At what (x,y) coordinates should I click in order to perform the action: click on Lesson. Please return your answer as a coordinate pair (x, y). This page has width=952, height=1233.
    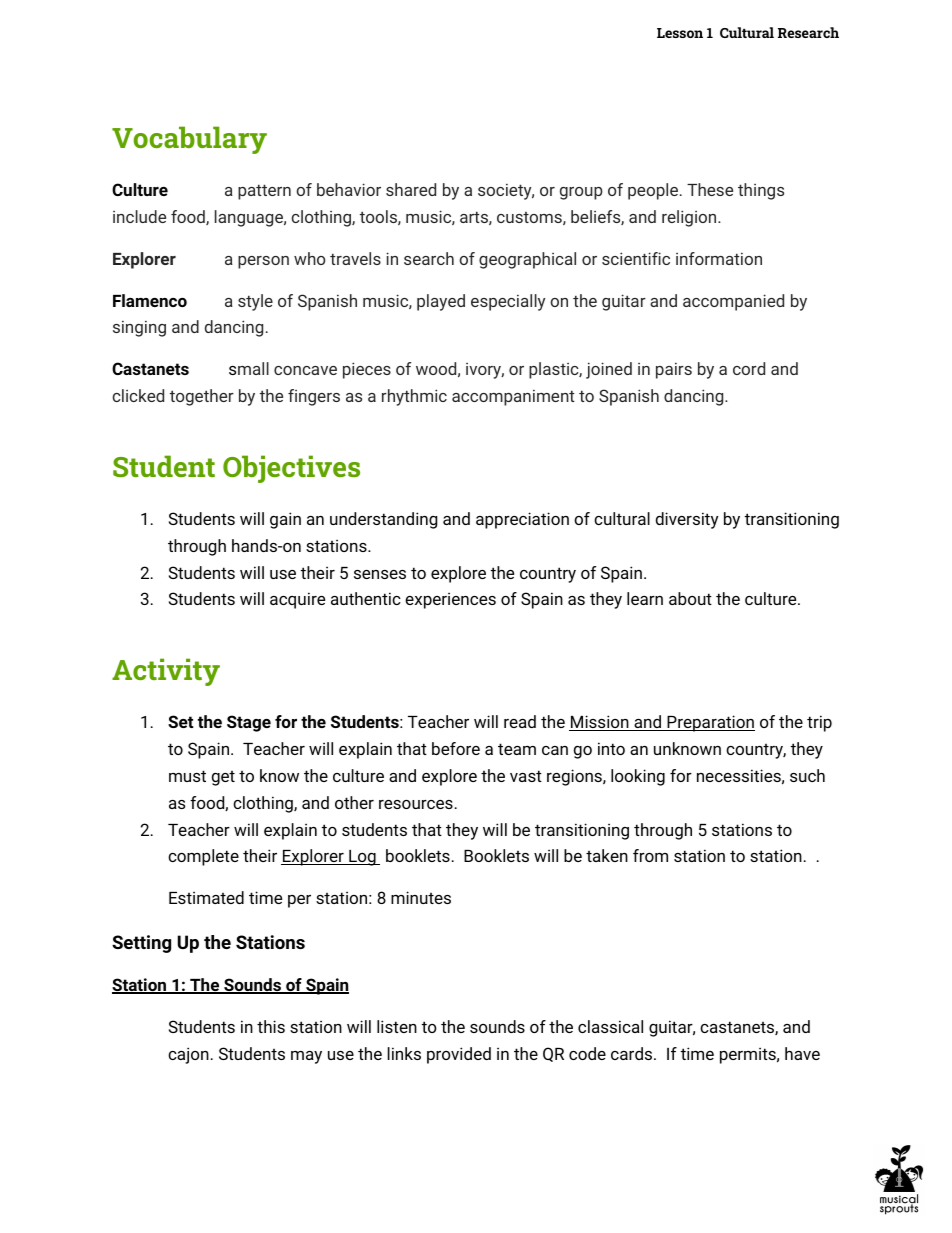
    Looking at the image, I should click on (680, 33).
